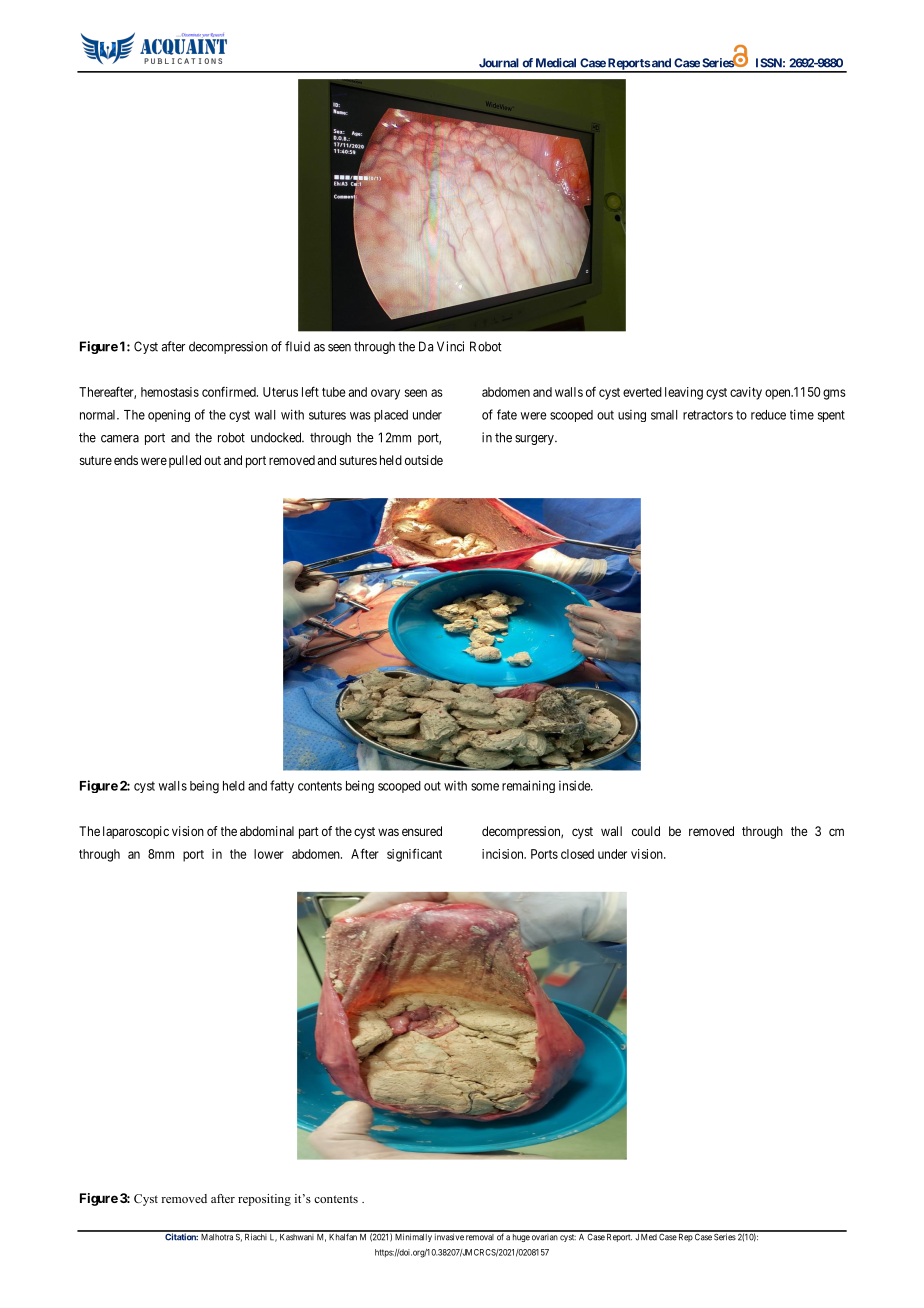 The image size is (924, 1308). What do you see at coordinates (499, 63) in the image?
I see `Journal` at bounding box center [499, 63].
